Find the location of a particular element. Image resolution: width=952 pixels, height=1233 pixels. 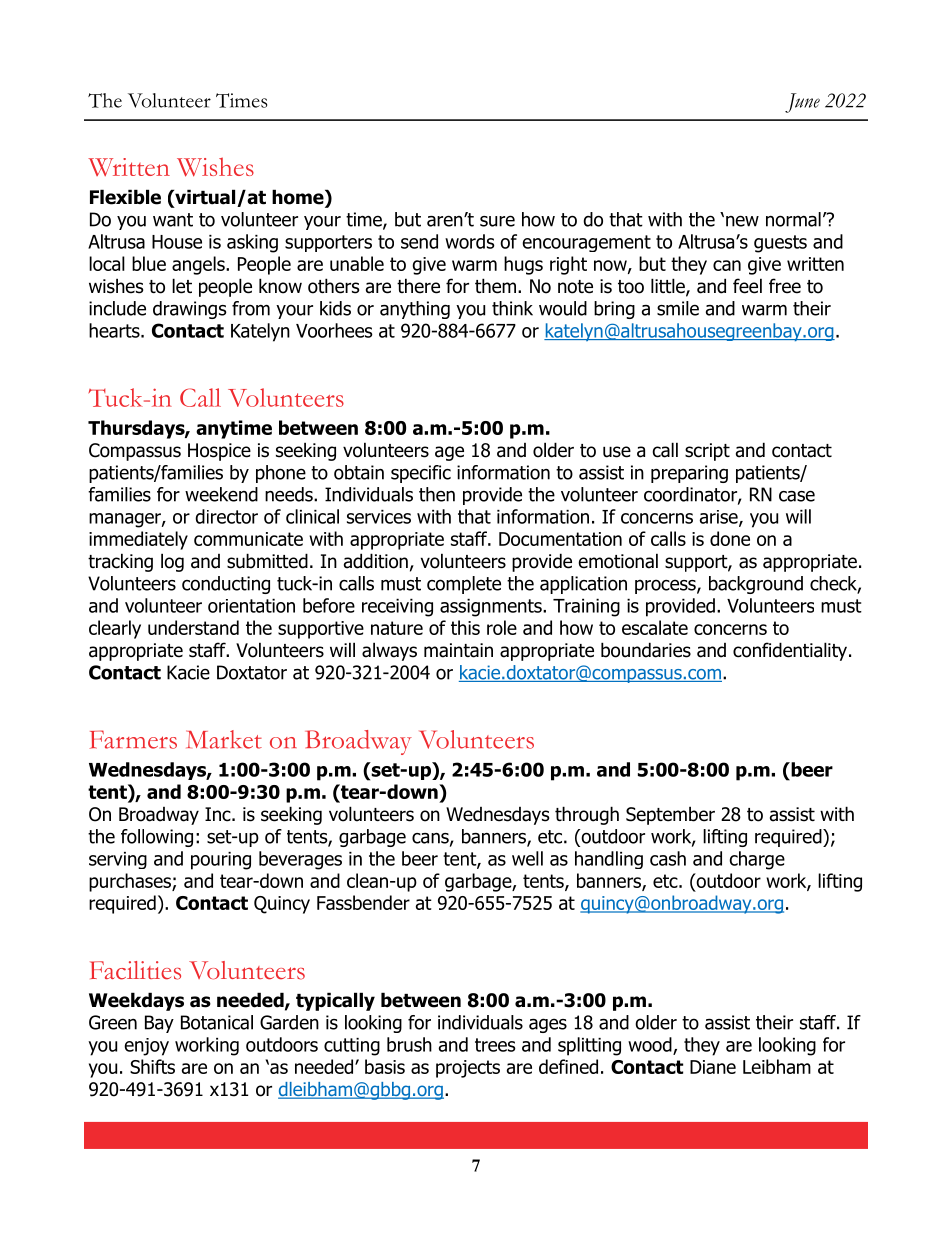

drawings is located at coordinates (190, 310).
